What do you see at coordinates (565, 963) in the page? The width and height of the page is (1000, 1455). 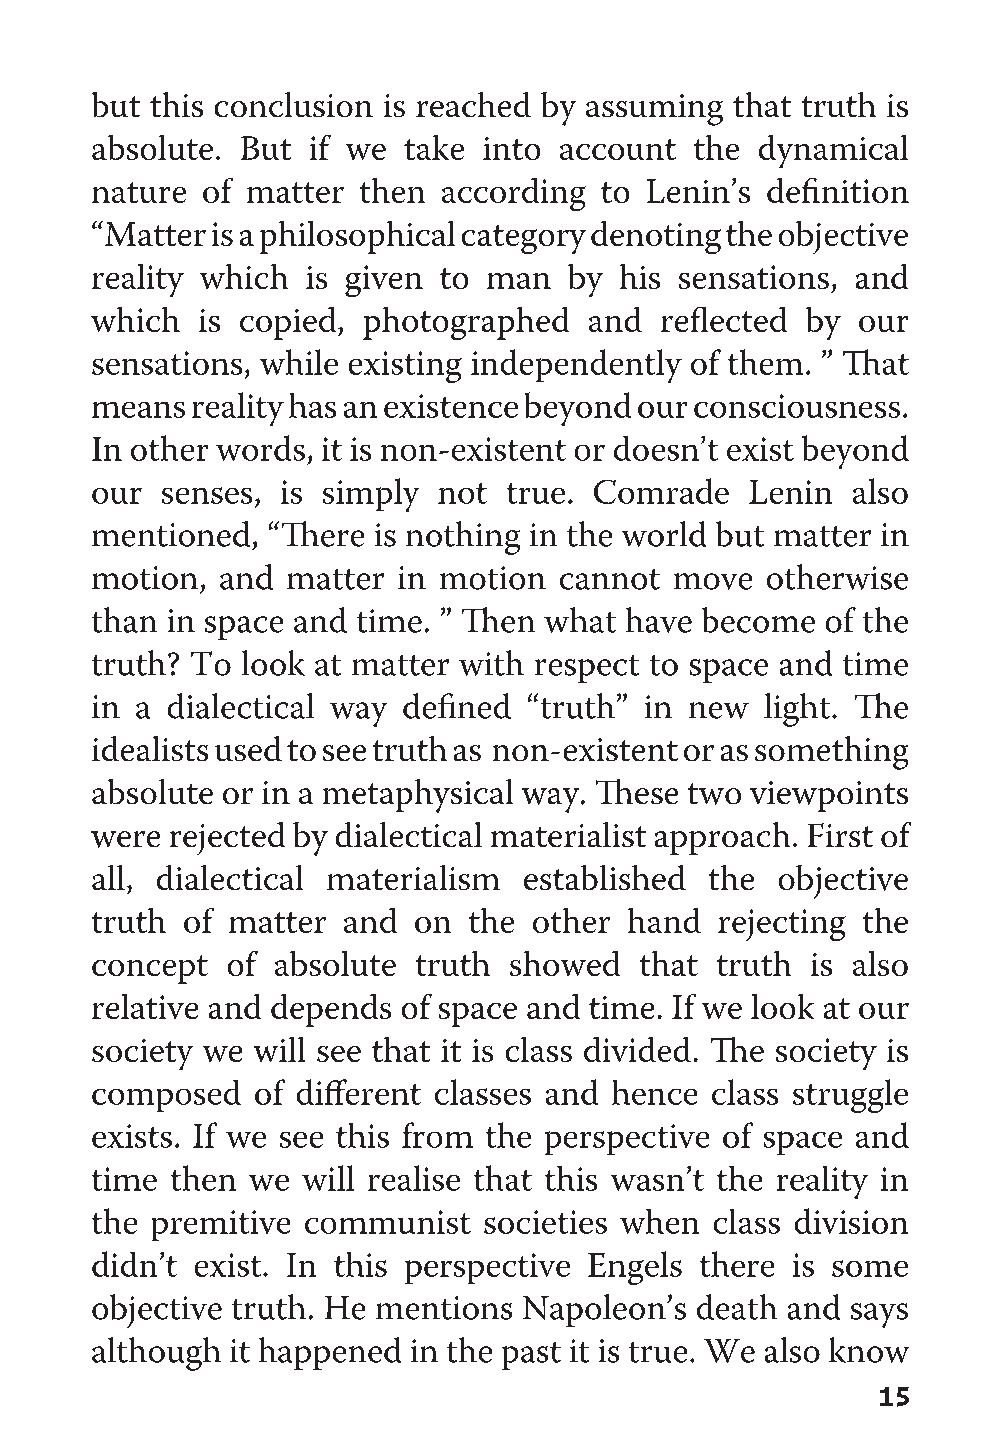 I see `showed` at bounding box center [565, 963].
